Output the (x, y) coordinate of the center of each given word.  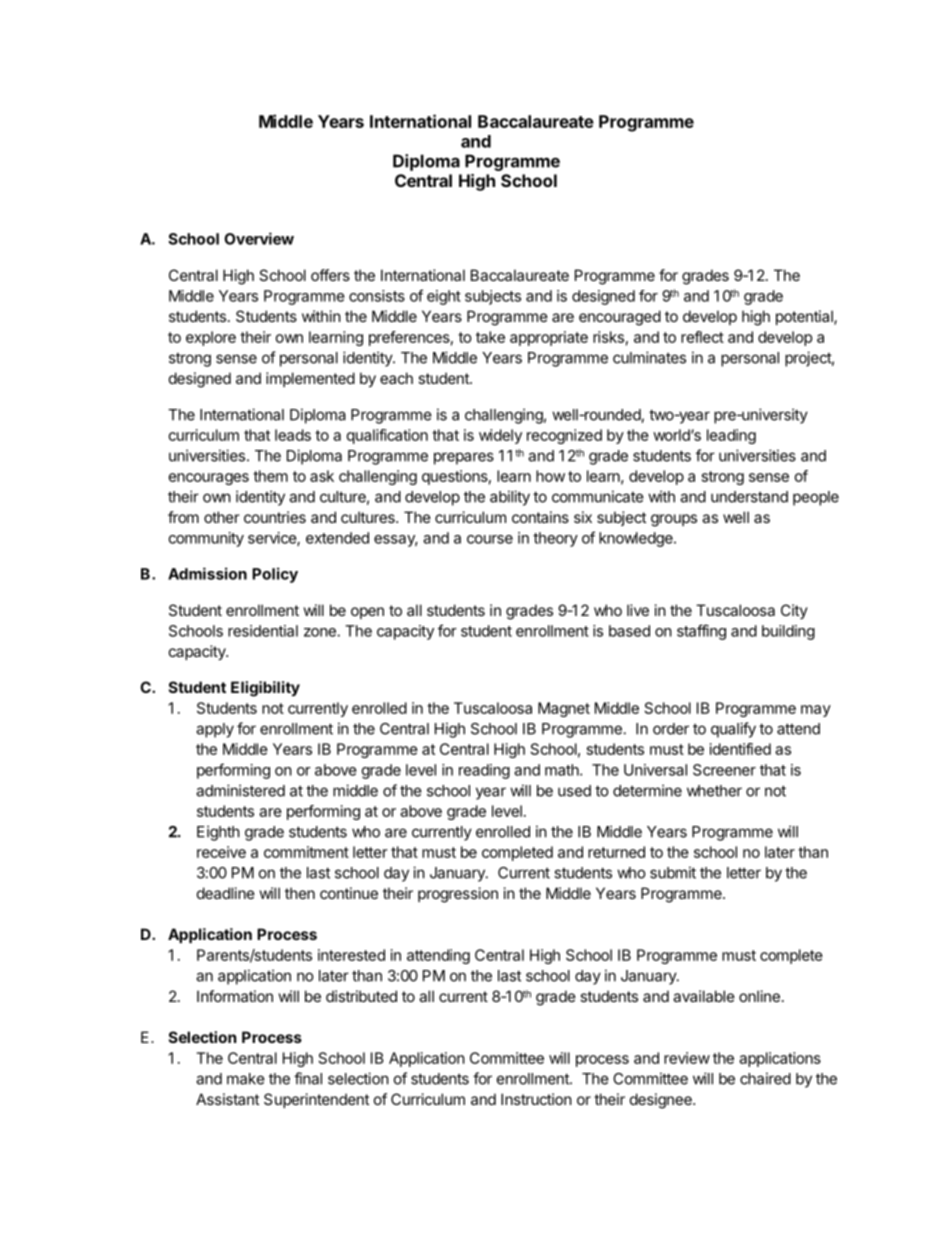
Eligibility (265, 689)
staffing (701, 632)
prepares (464, 458)
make (246, 1079)
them (270, 476)
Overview (259, 238)
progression (458, 895)
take (490, 337)
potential (805, 317)
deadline (226, 893)
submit (673, 872)
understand (749, 497)
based (629, 631)
